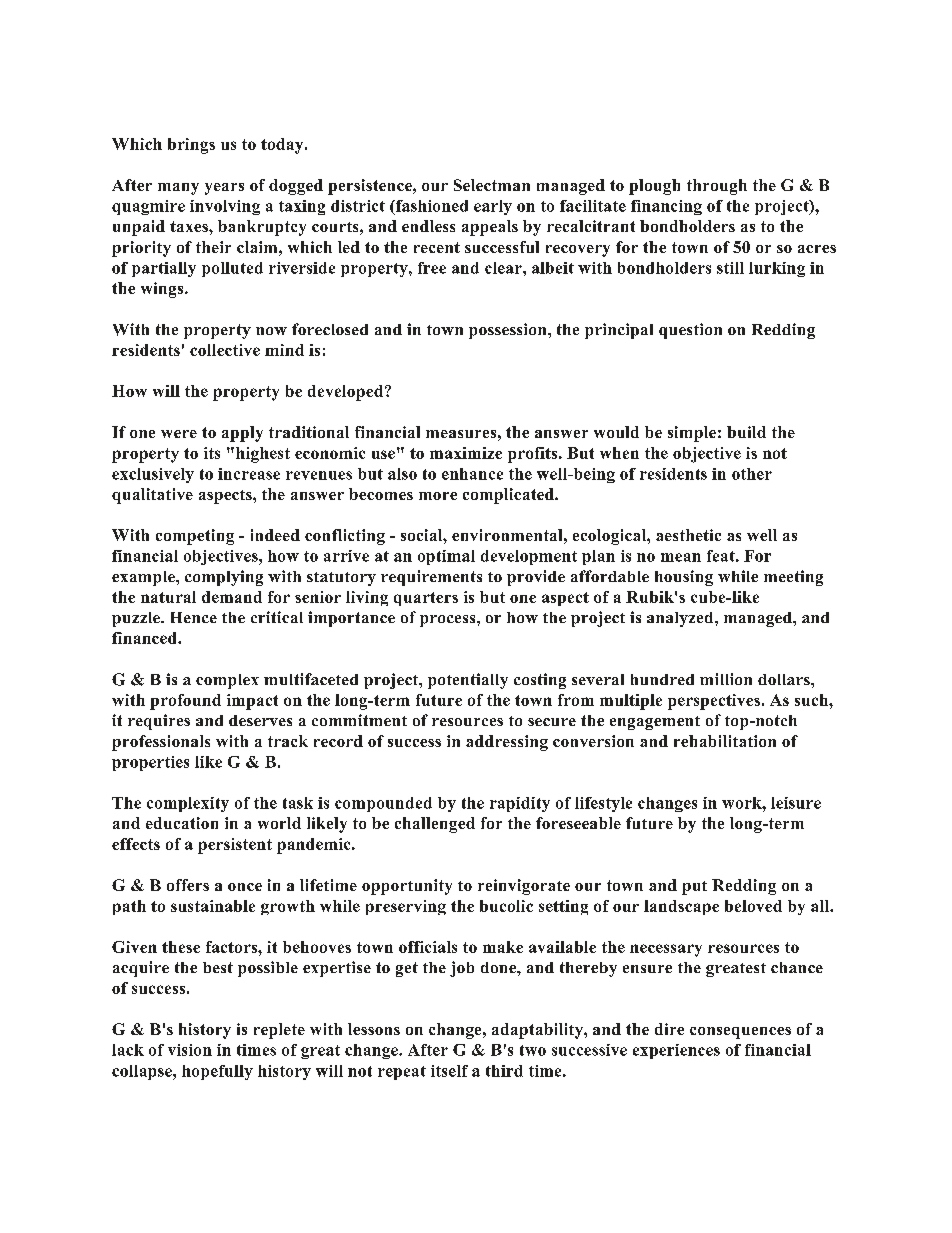  Describe the element at coordinates (449, 621) in the image. I see `process` at that location.
